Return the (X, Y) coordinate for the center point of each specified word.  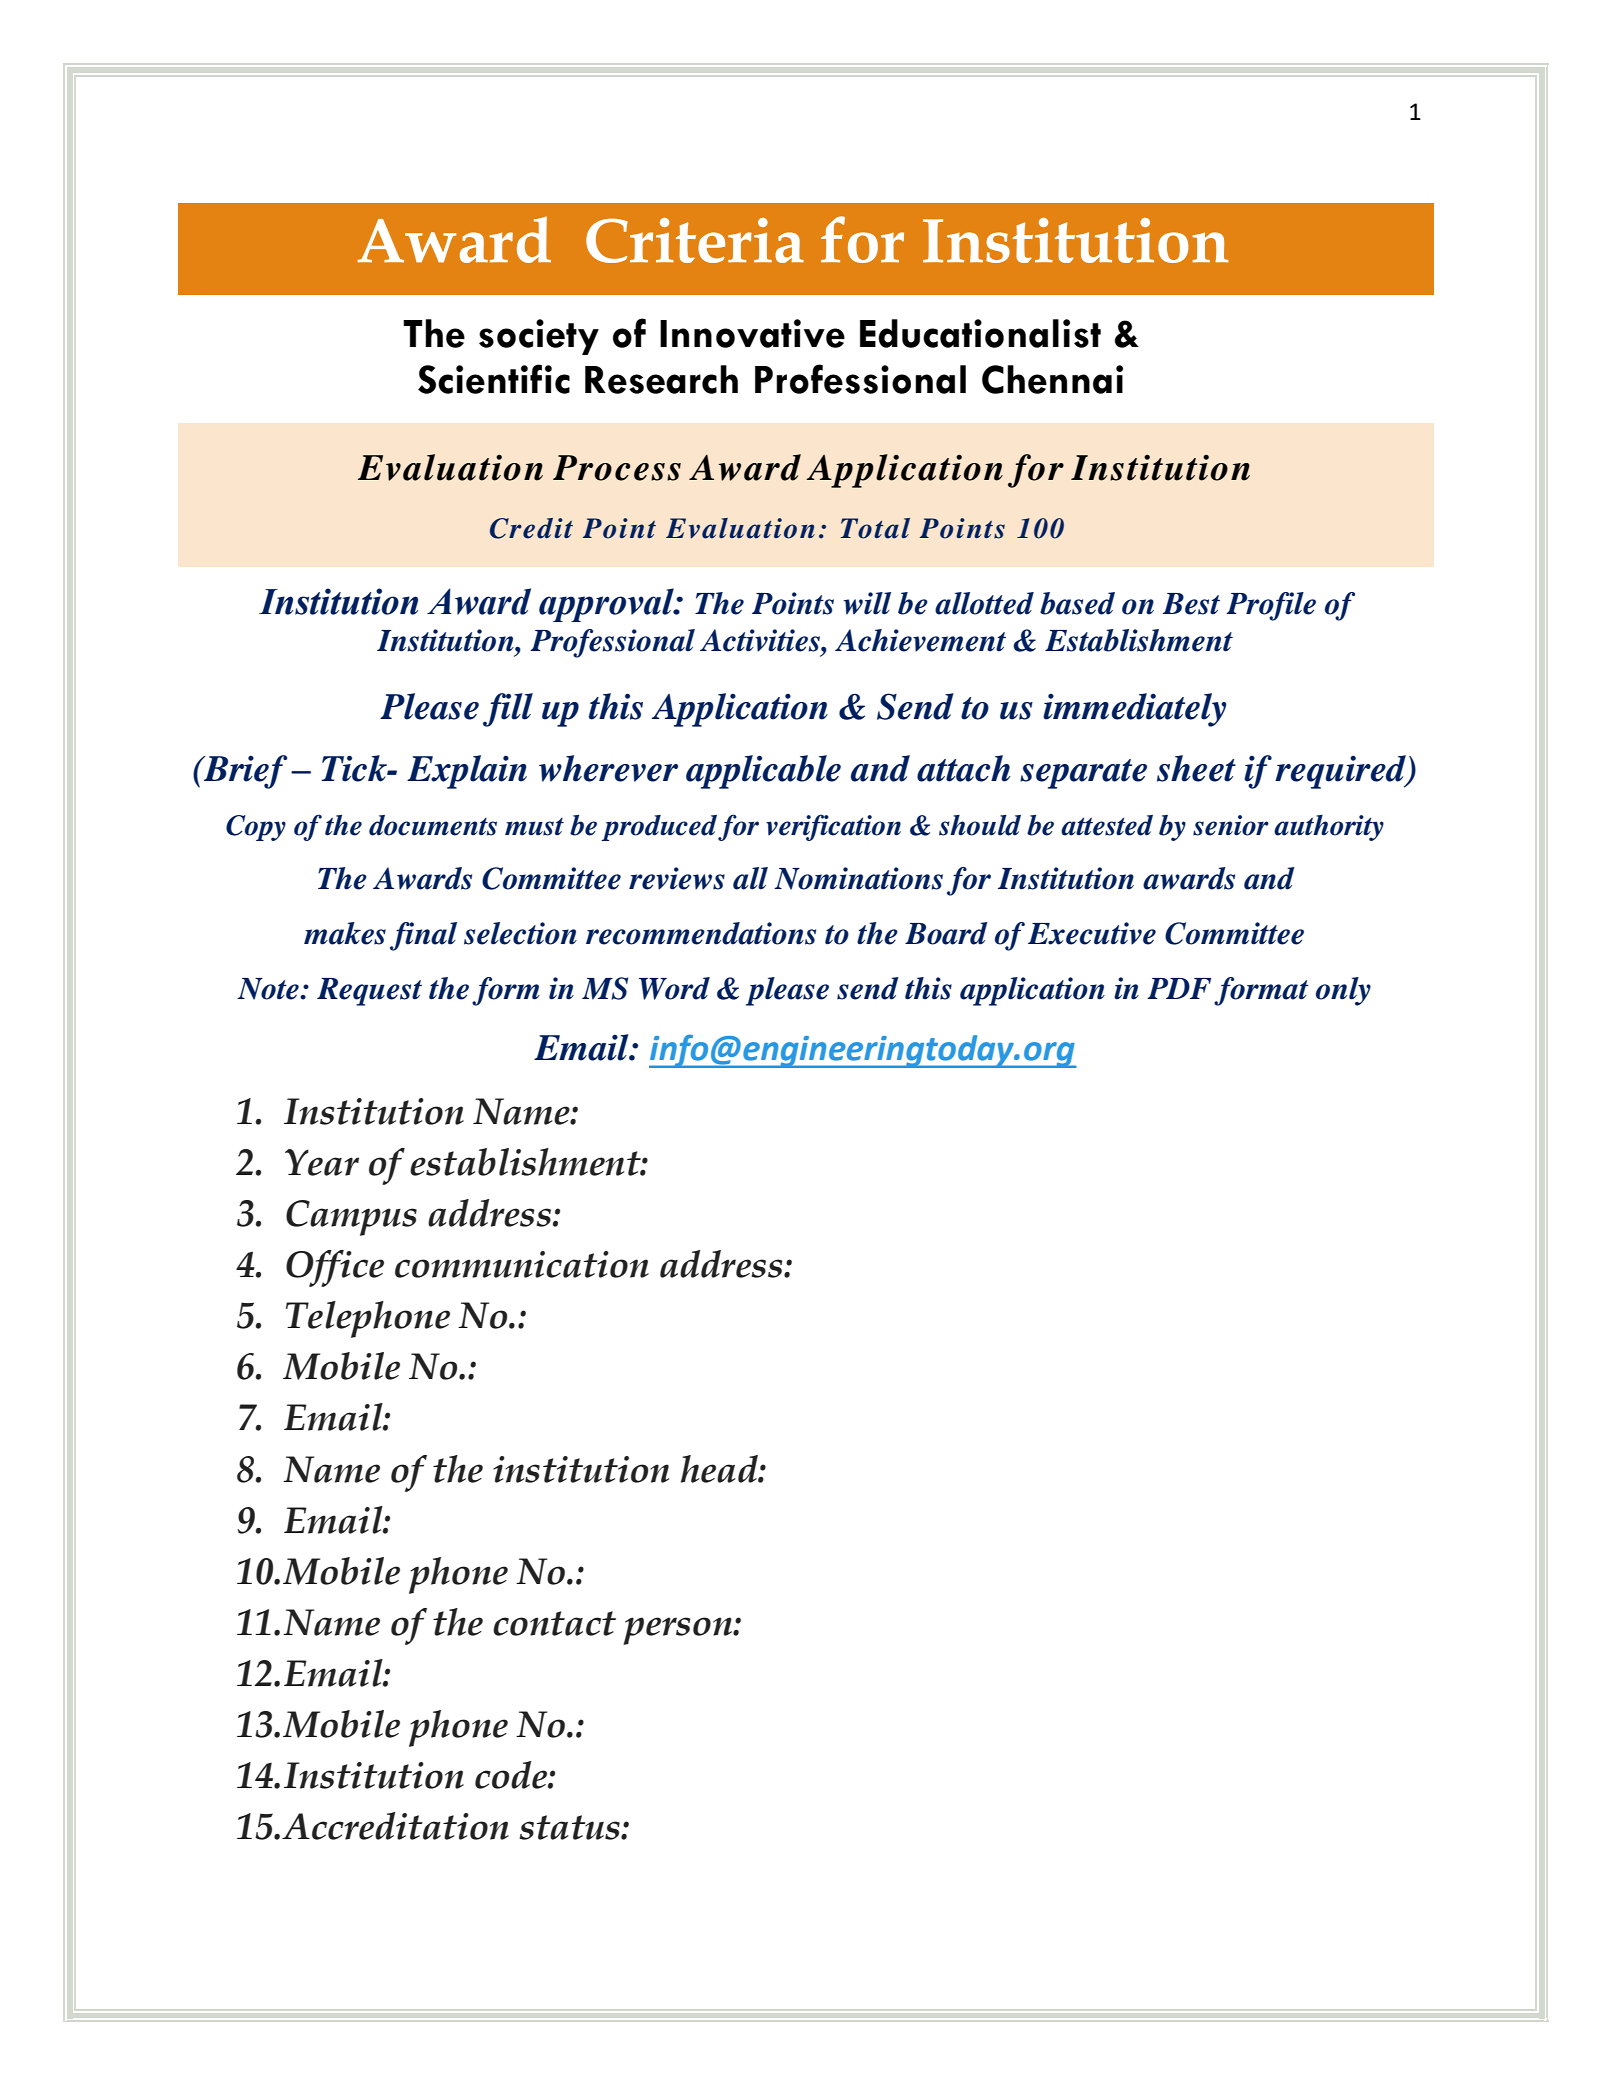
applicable (763, 772)
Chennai (1052, 379)
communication (522, 1264)
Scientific (494, 379)
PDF (1179, 988)
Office (335, 1268)
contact (554, 1623)
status (570, 1827)
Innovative (752, 333)
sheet (1196, 768)
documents (433, 825)
